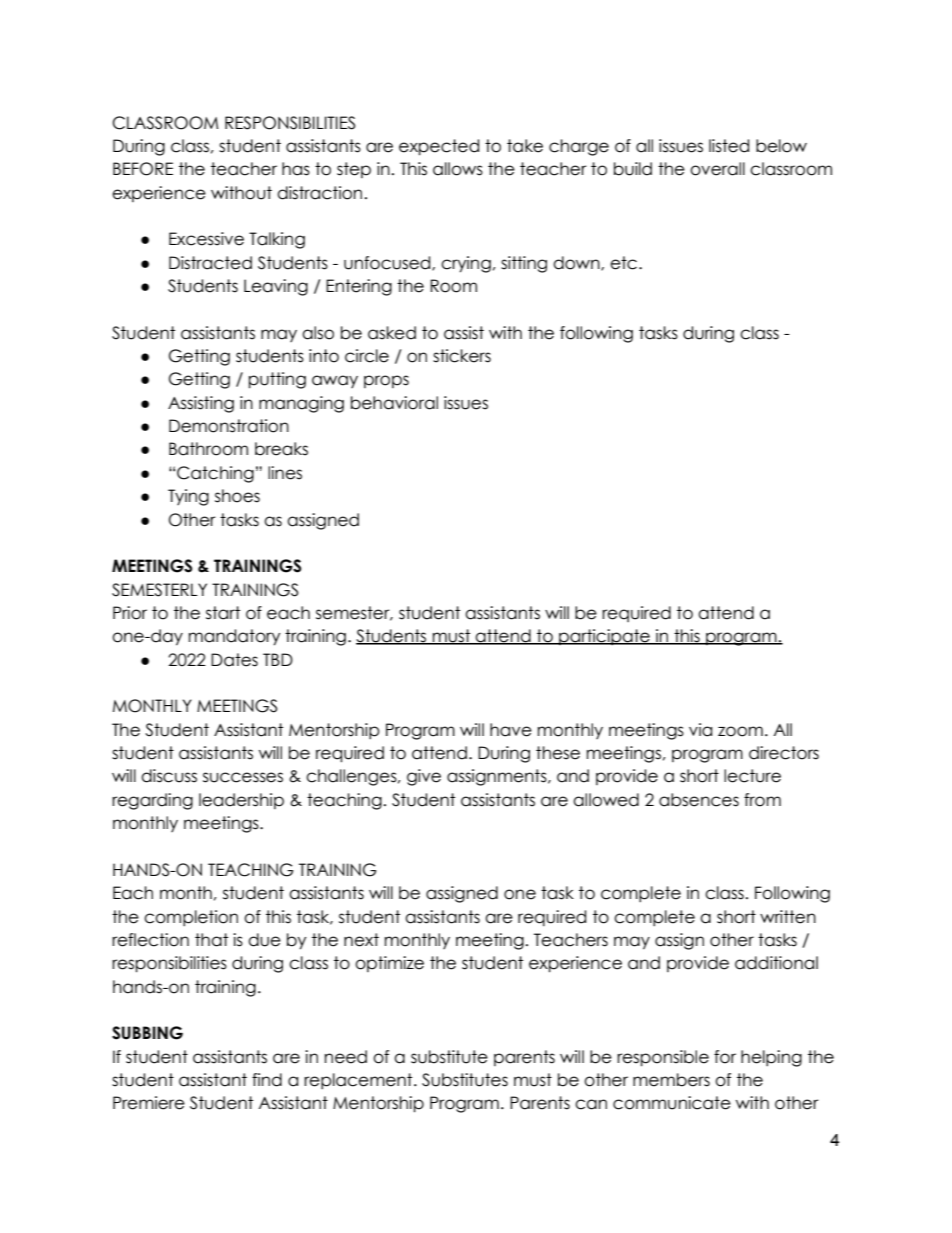 The image size is (952, 1233). What do you see at coordinates (267, 1080) in the page?
I see `find` at bounding box center [267, 1080].
